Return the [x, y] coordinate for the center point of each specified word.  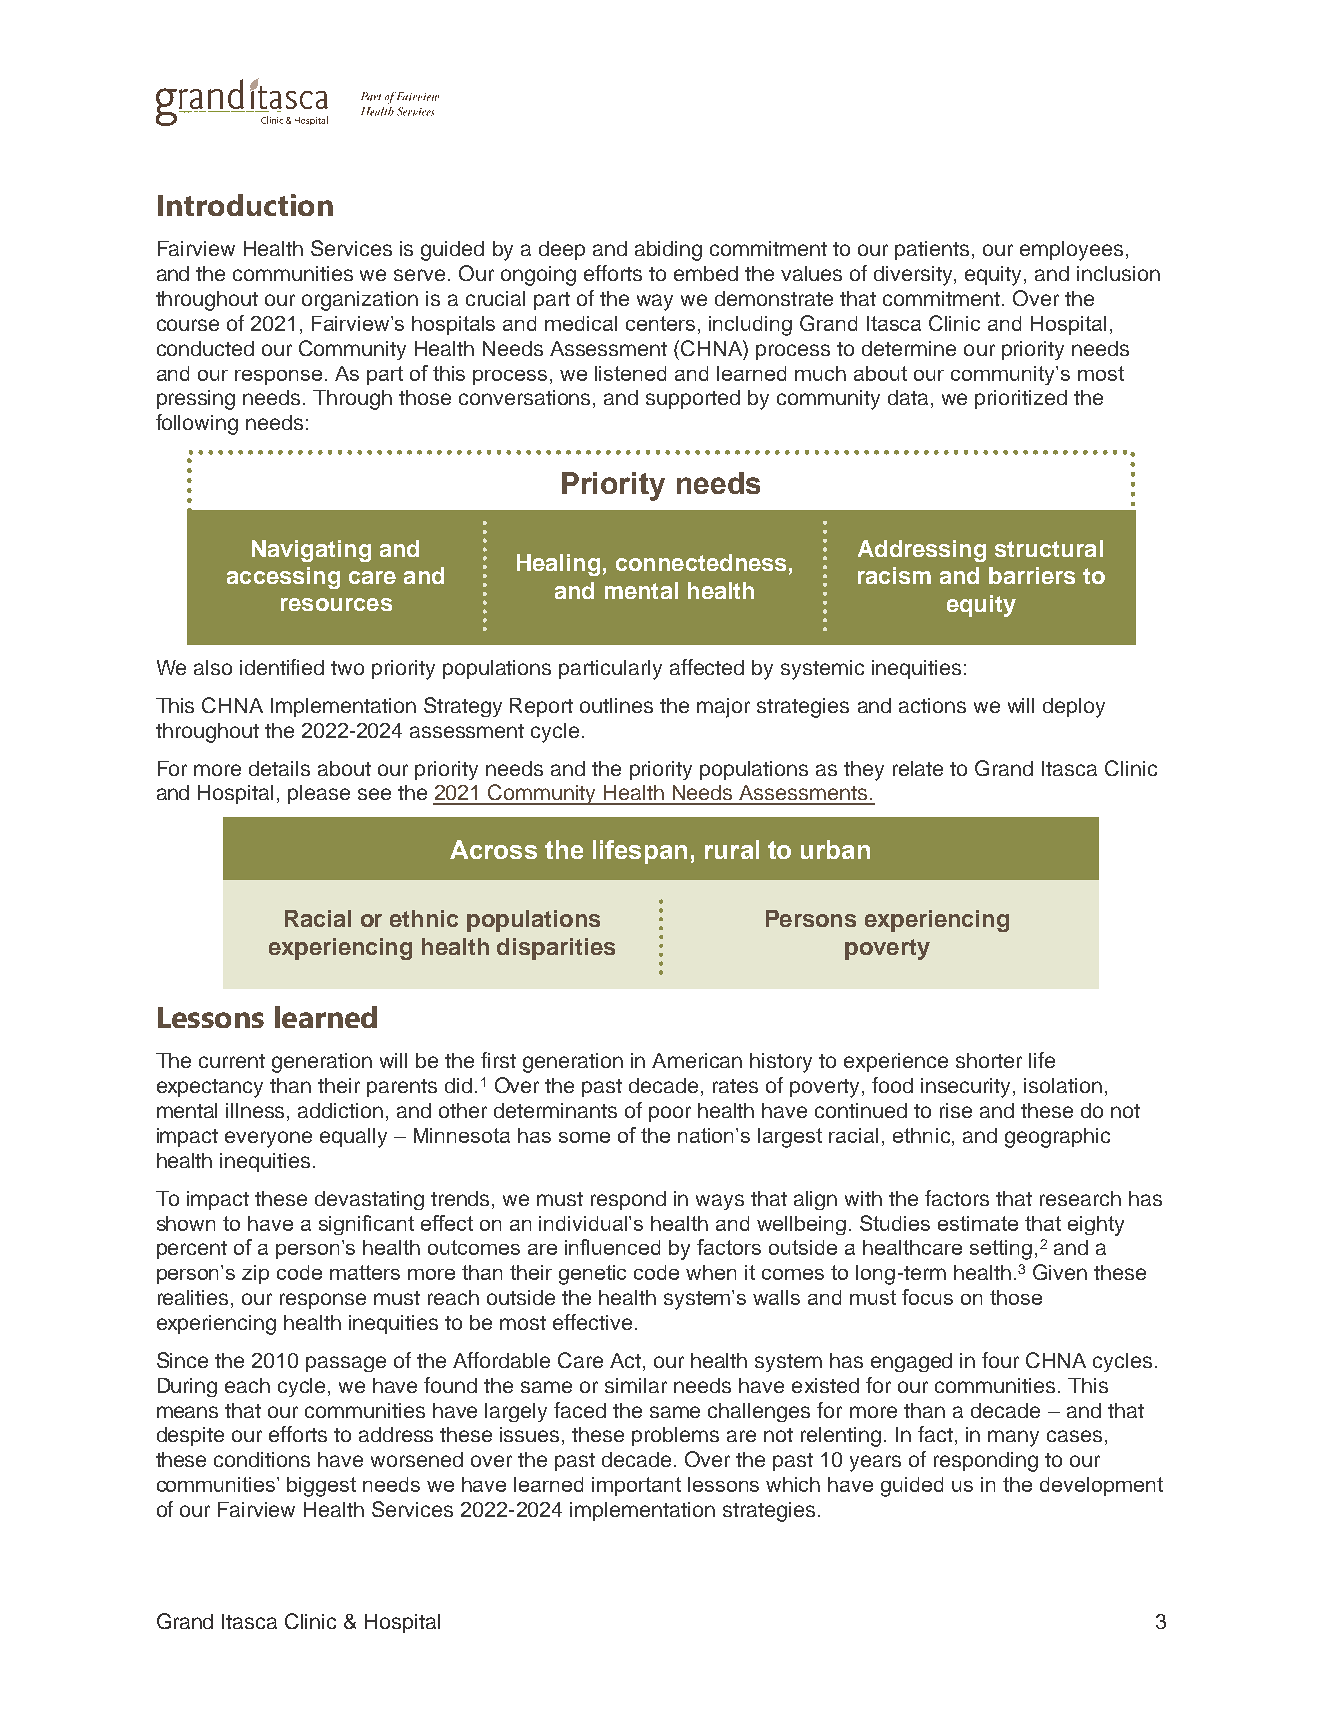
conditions [262, 1459]
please [319, 794]
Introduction [245, 205]
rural [732, 849]
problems [675, 1436]
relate [918, 768]
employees [1071, 251]
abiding [668, 251]
